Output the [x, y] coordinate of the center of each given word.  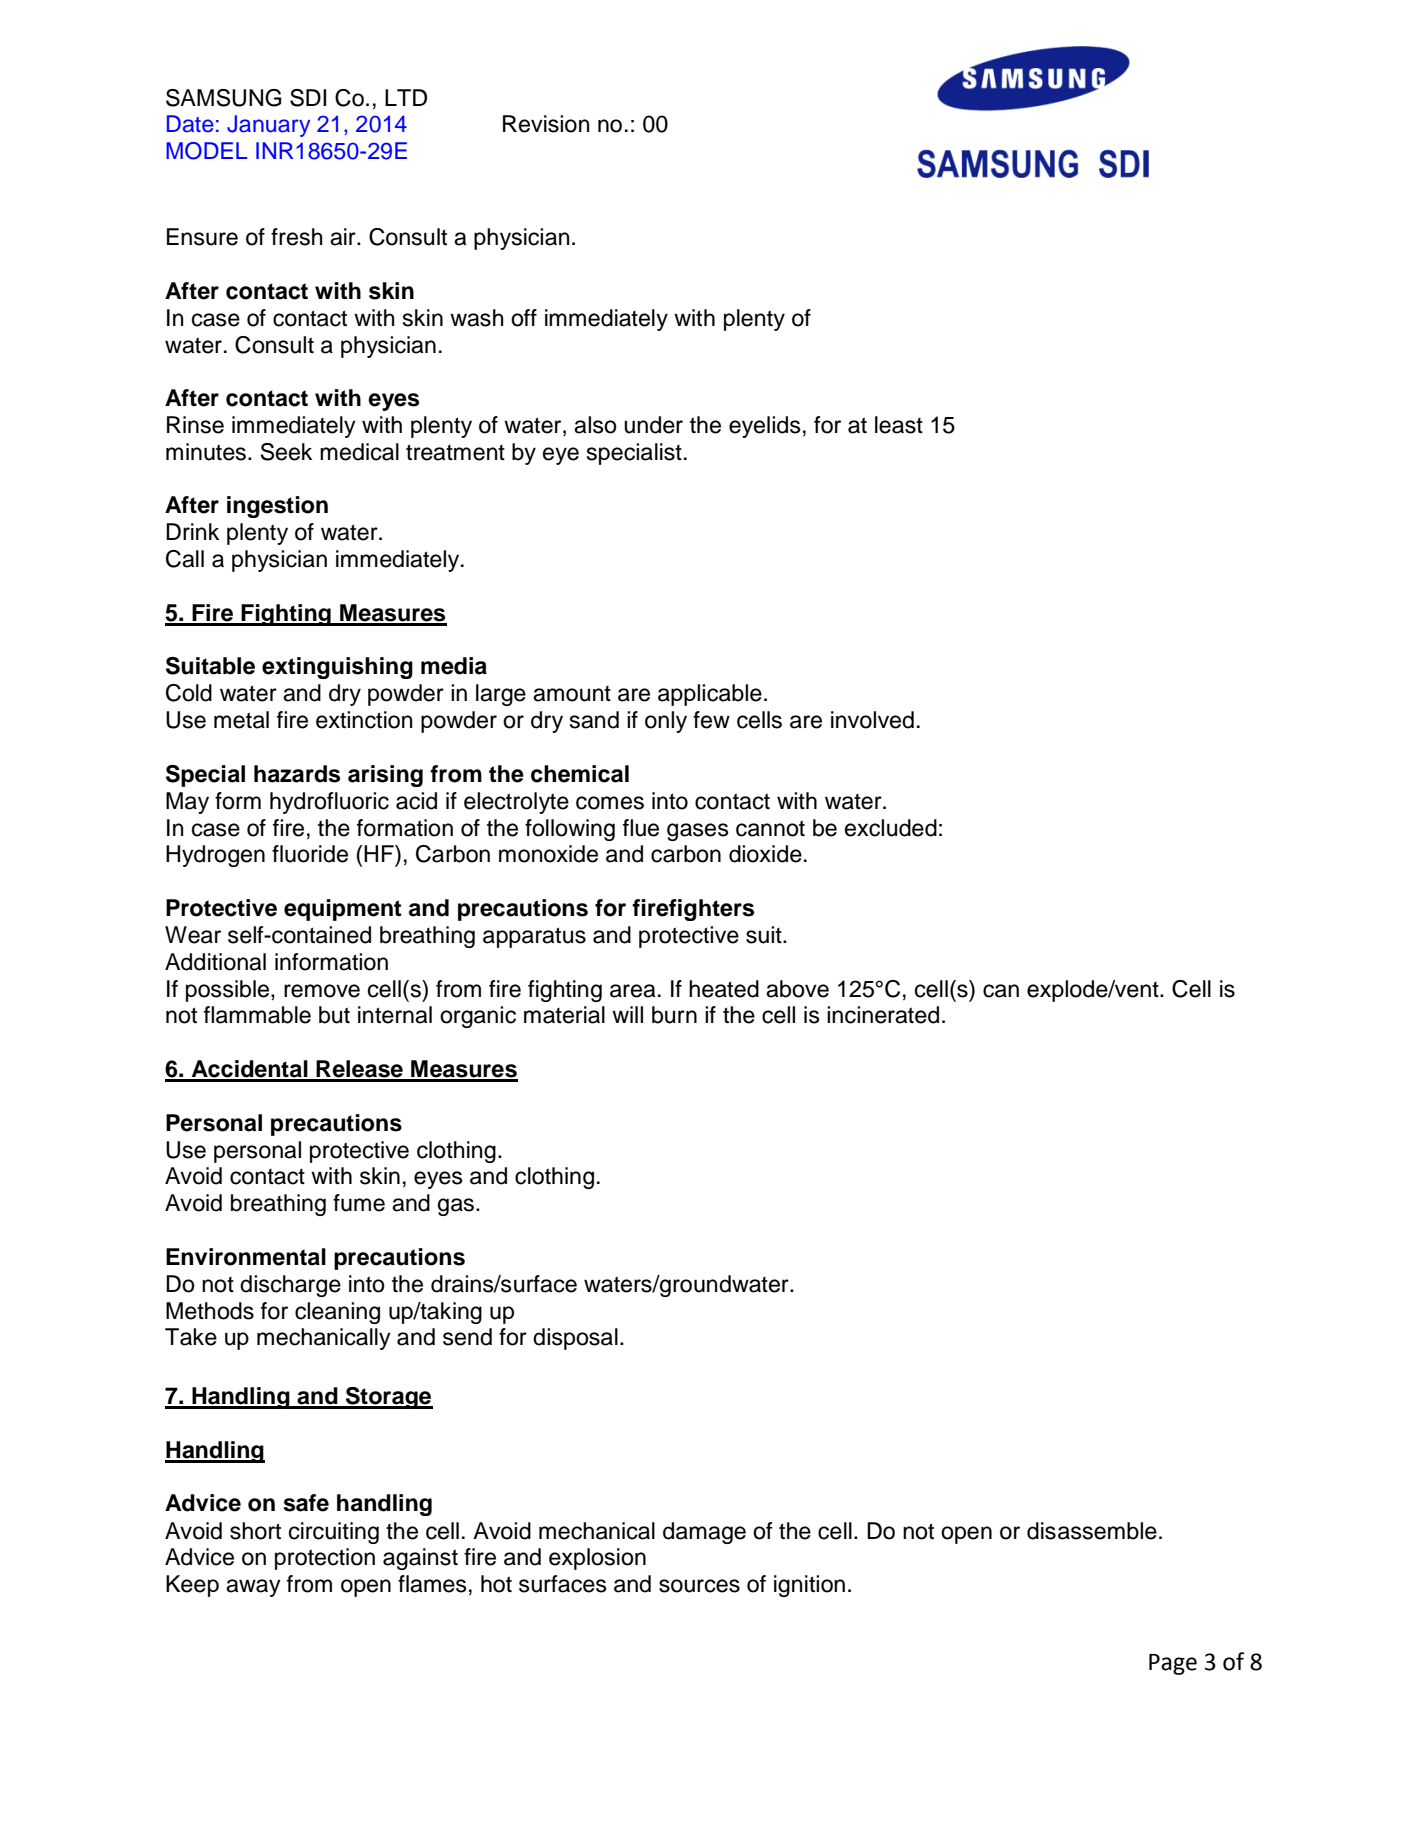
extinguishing [337, 668]
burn [674, 1015]
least [899, 425]
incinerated [883, 1015]
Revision [546, 124]
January [268, 126]
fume [359, 1203]
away [253, 1588]
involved [872, 720]
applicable [710, 695]
